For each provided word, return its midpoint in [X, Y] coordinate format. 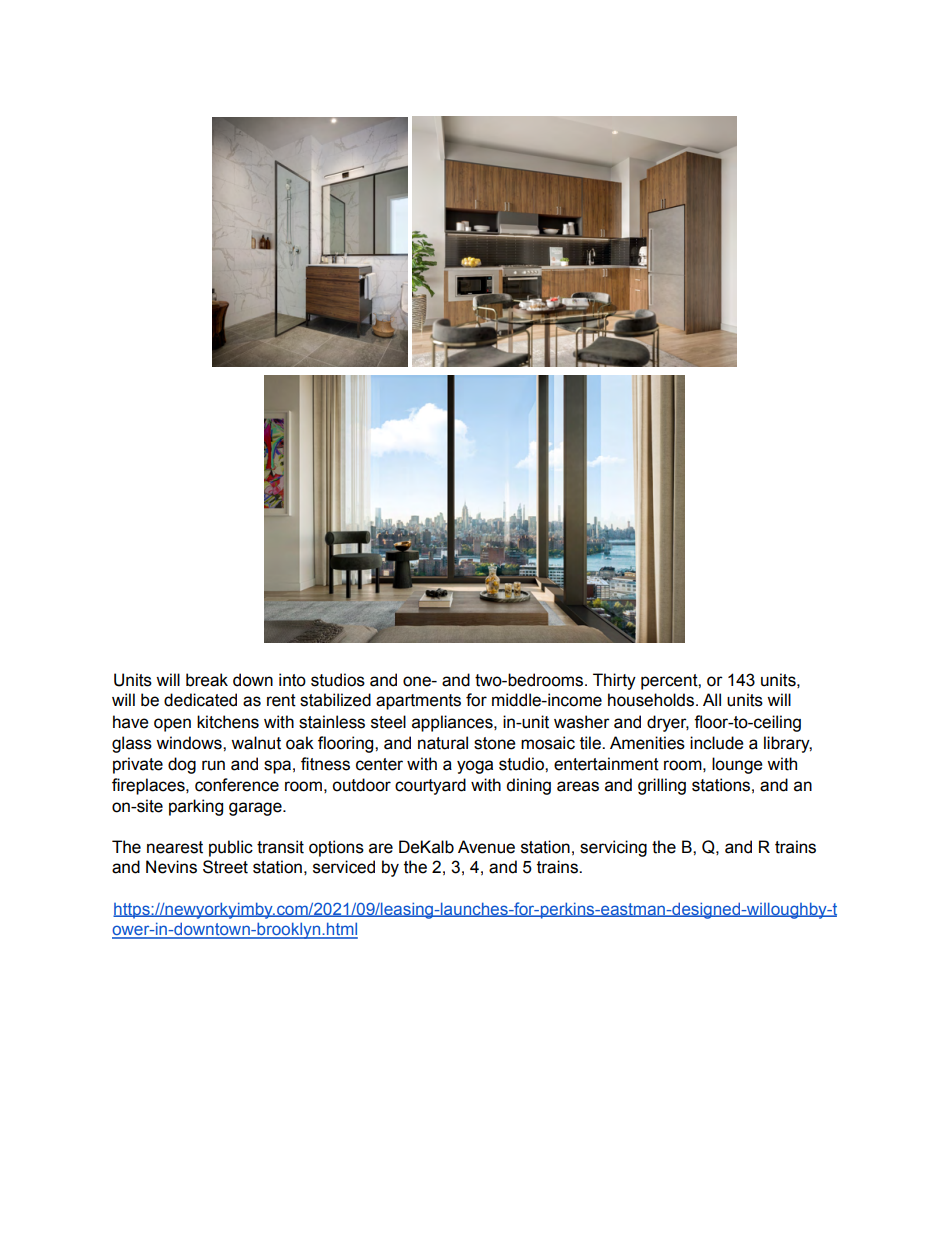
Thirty [614, 681]
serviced [344, 867]
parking [196, 807]
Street [225, 867]
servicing [613, 848]
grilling [662, 786]
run [213, 765]
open [172, 725]
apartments [418, 702]
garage [256, 809]
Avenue [486, 847]
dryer [668, 723]
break [207, 680]
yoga [475, 767]
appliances [453, 723]
